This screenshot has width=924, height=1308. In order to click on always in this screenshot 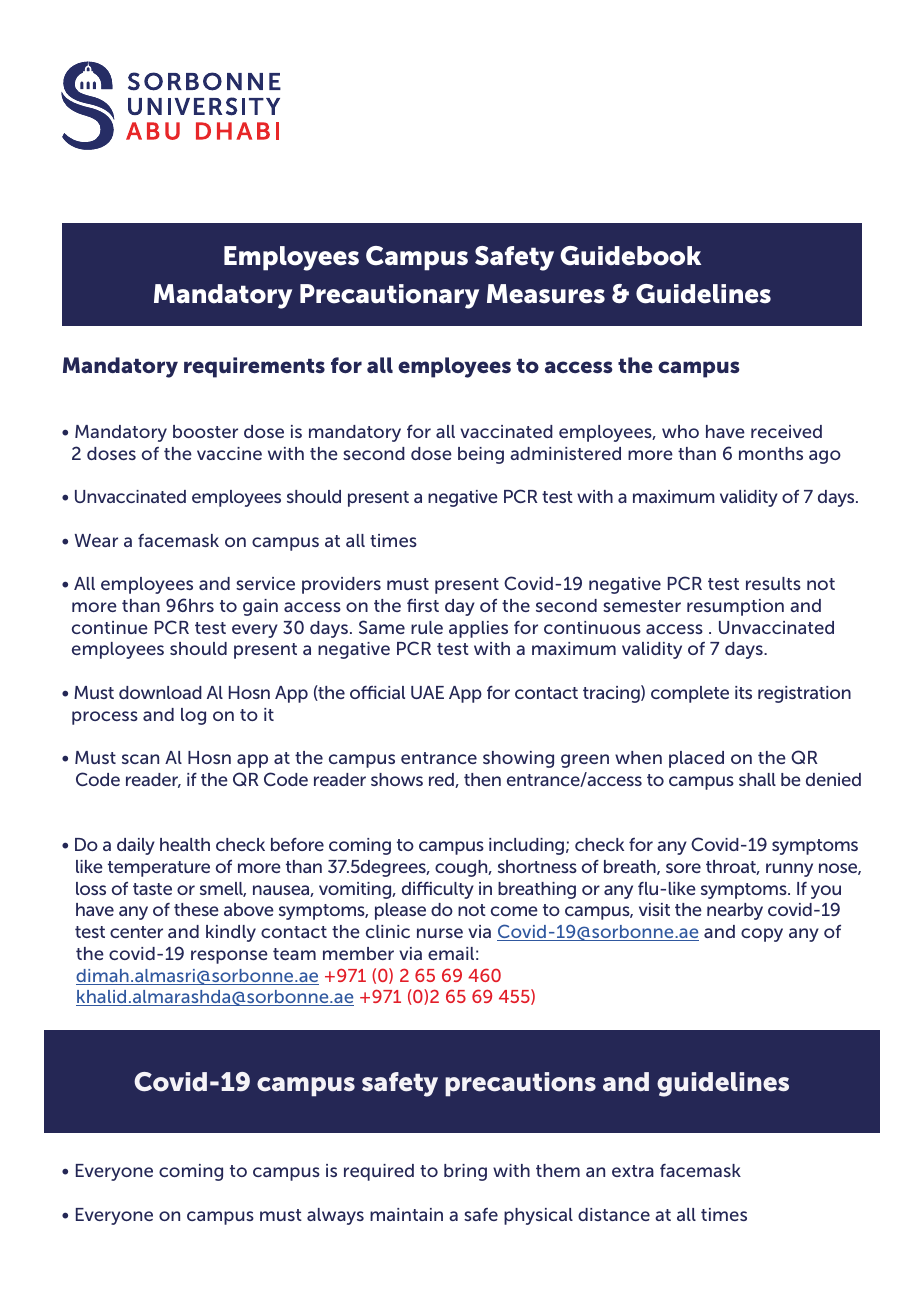, I will do `click(335, 1216)`.
